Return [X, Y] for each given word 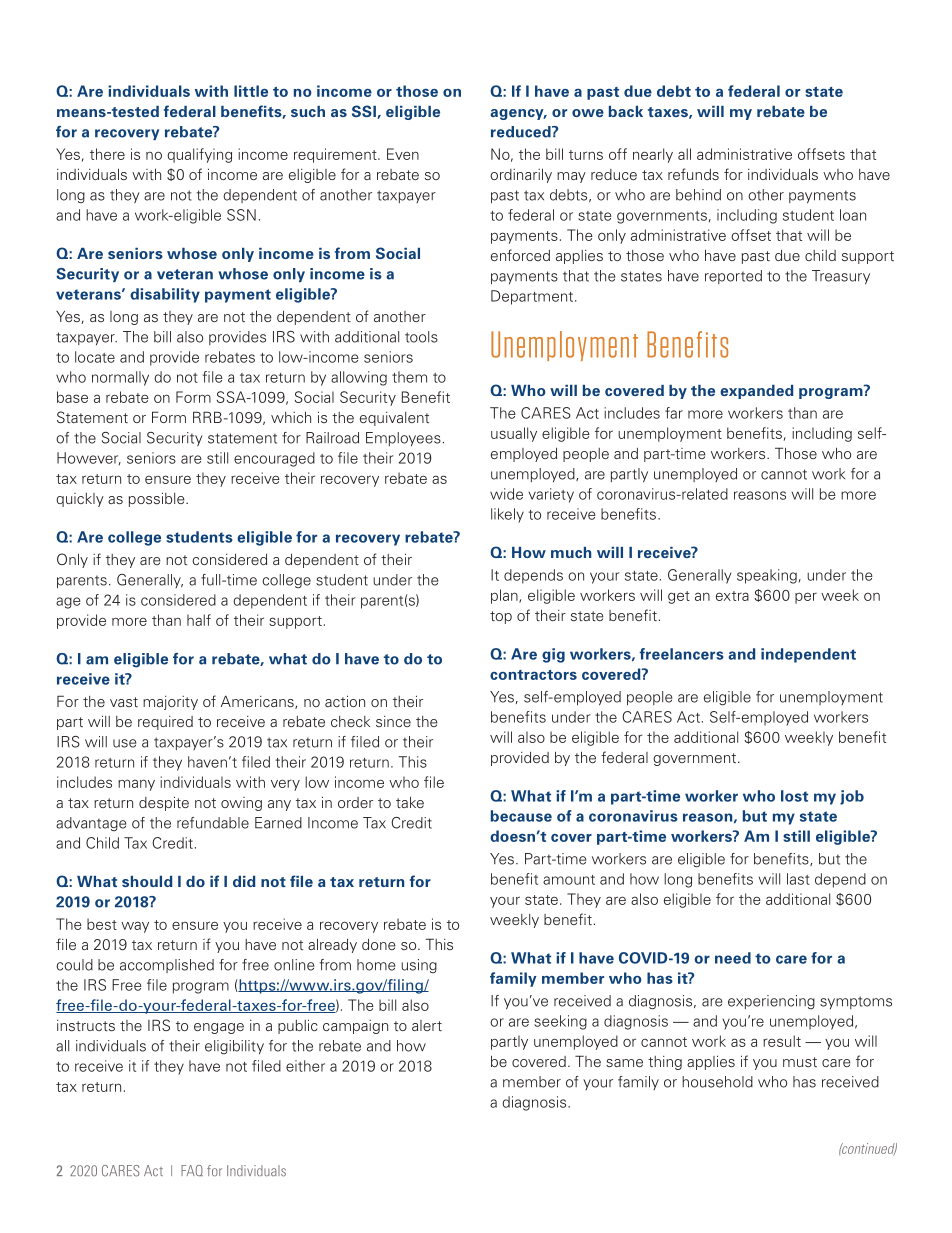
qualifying [199, 155]
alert [427, 1025]
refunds [693, 174]
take [410, 802]
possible [158, 499]
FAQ [192, 1170]
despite [164, 803]
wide [506, 494]
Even [403, 154]
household [717, 1082]
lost [794, 796]
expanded [757, 392]
